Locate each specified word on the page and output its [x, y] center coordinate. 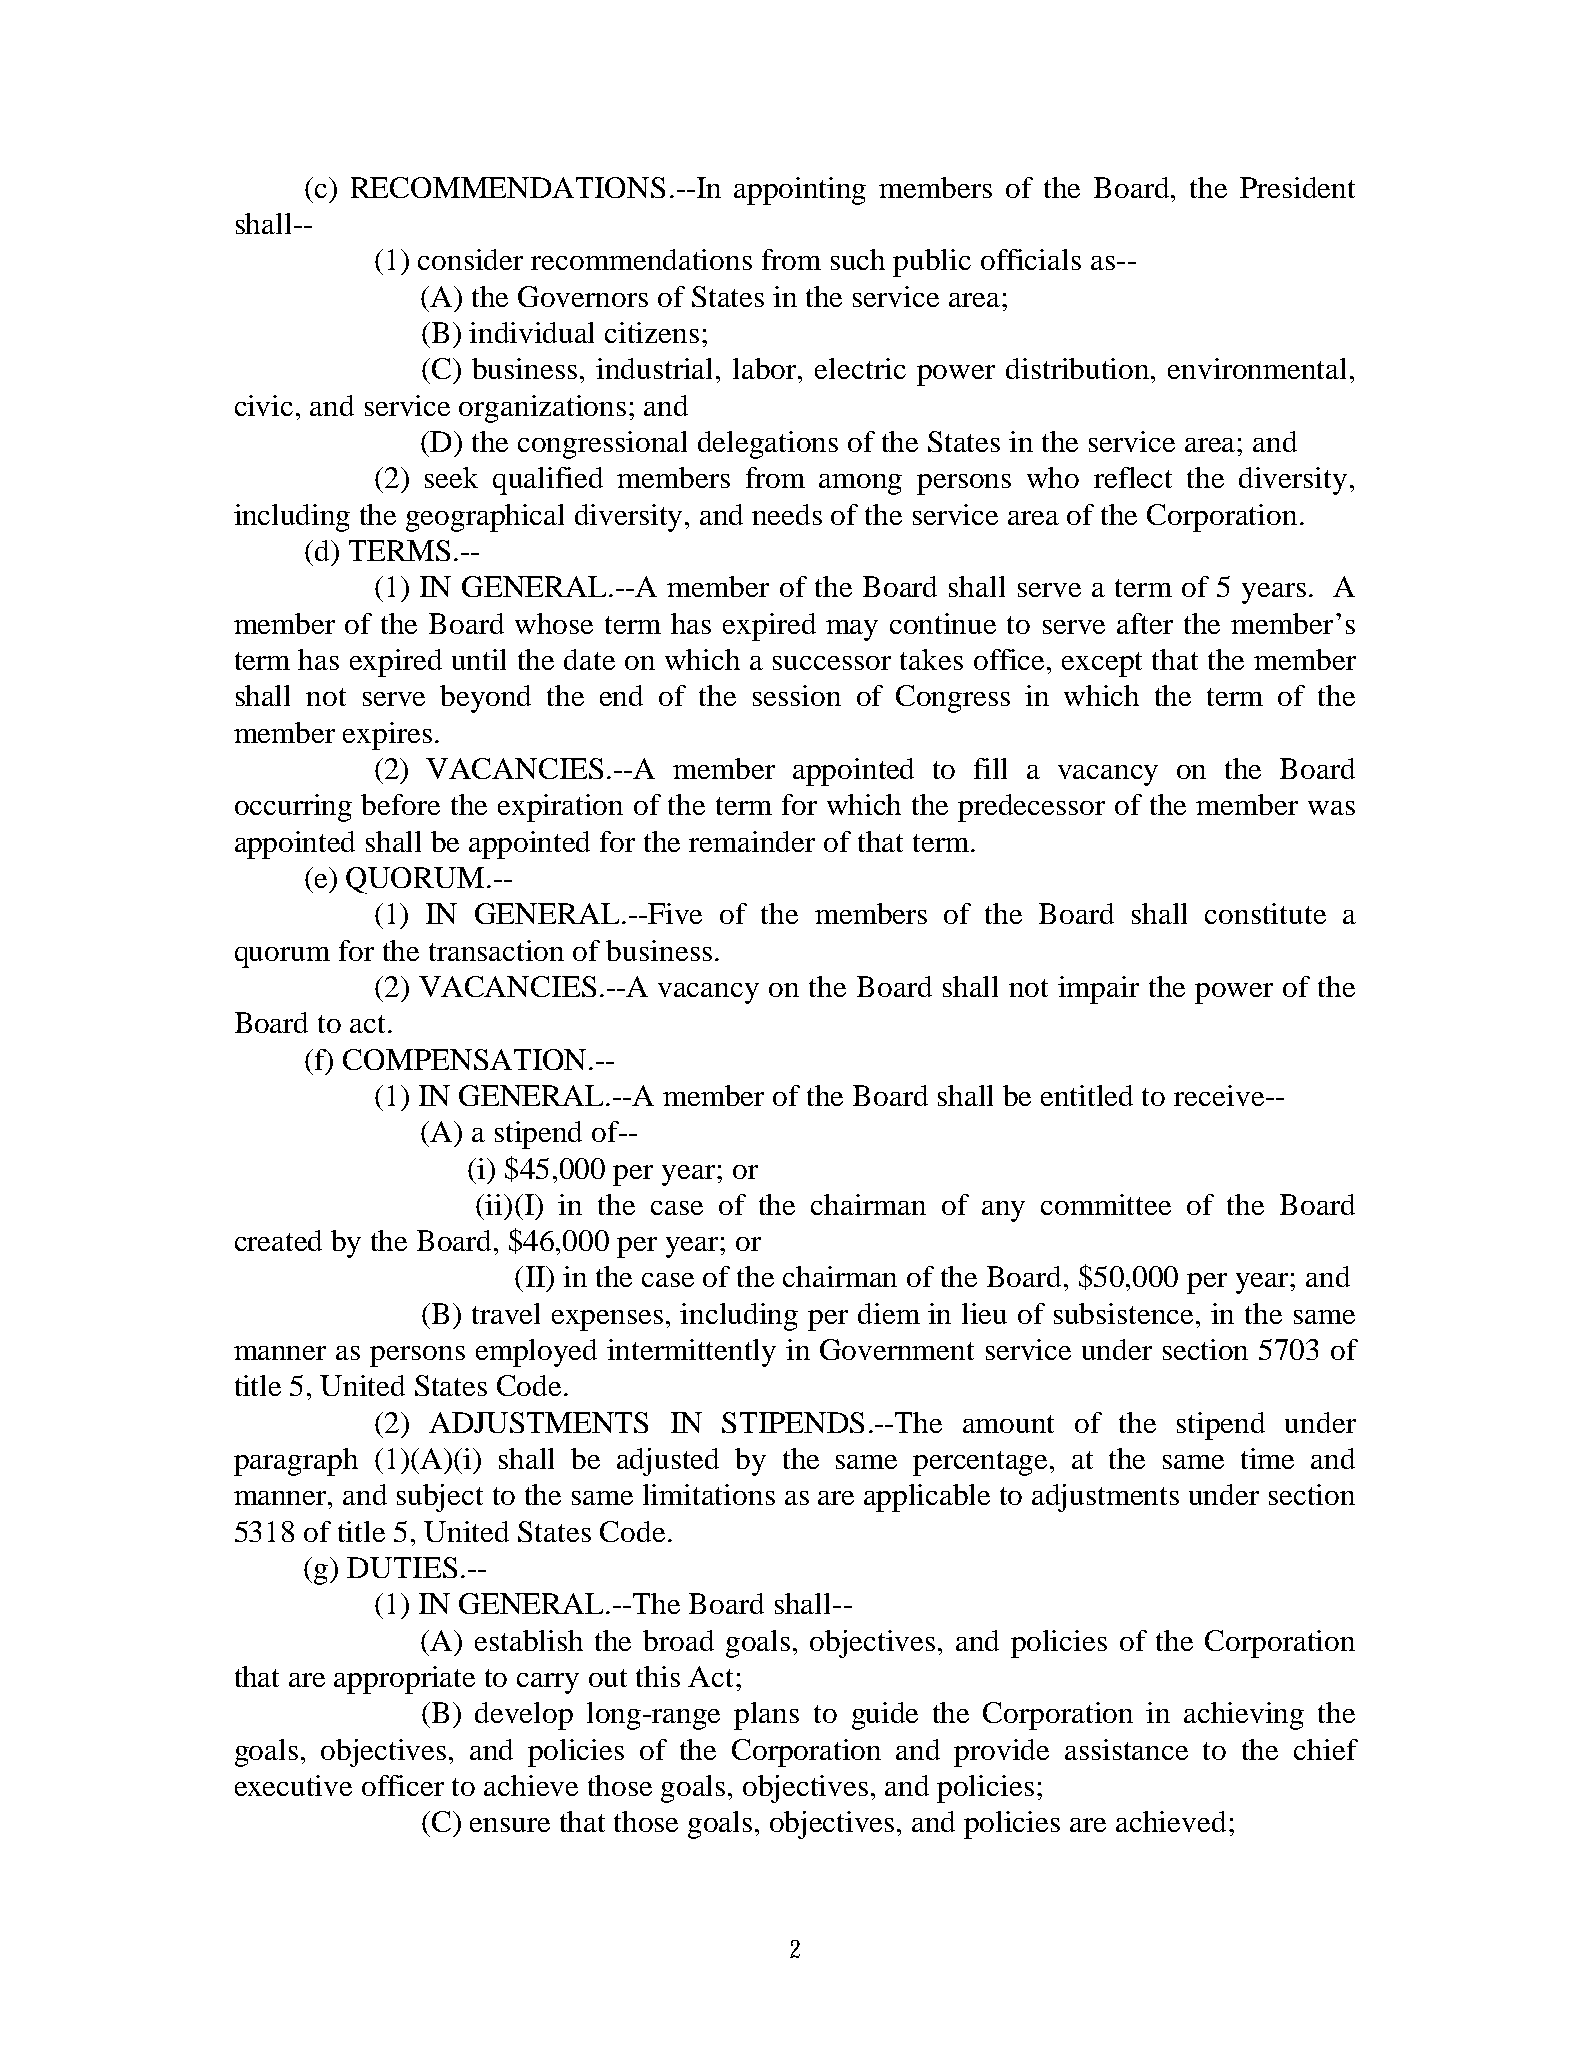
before [400, 804]
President [1297, 187]
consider [470, 259]
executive [293, 1785]
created [278, 1240]
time [1267, 1458]
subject [440, 1498]
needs [787, 514]
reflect [1133, 477]
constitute [1265, 913]
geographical [485, 518]
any [1003, 1211]
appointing [800, 191]
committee [1106, 1204]
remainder [752, 841]
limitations [709, 1494]
